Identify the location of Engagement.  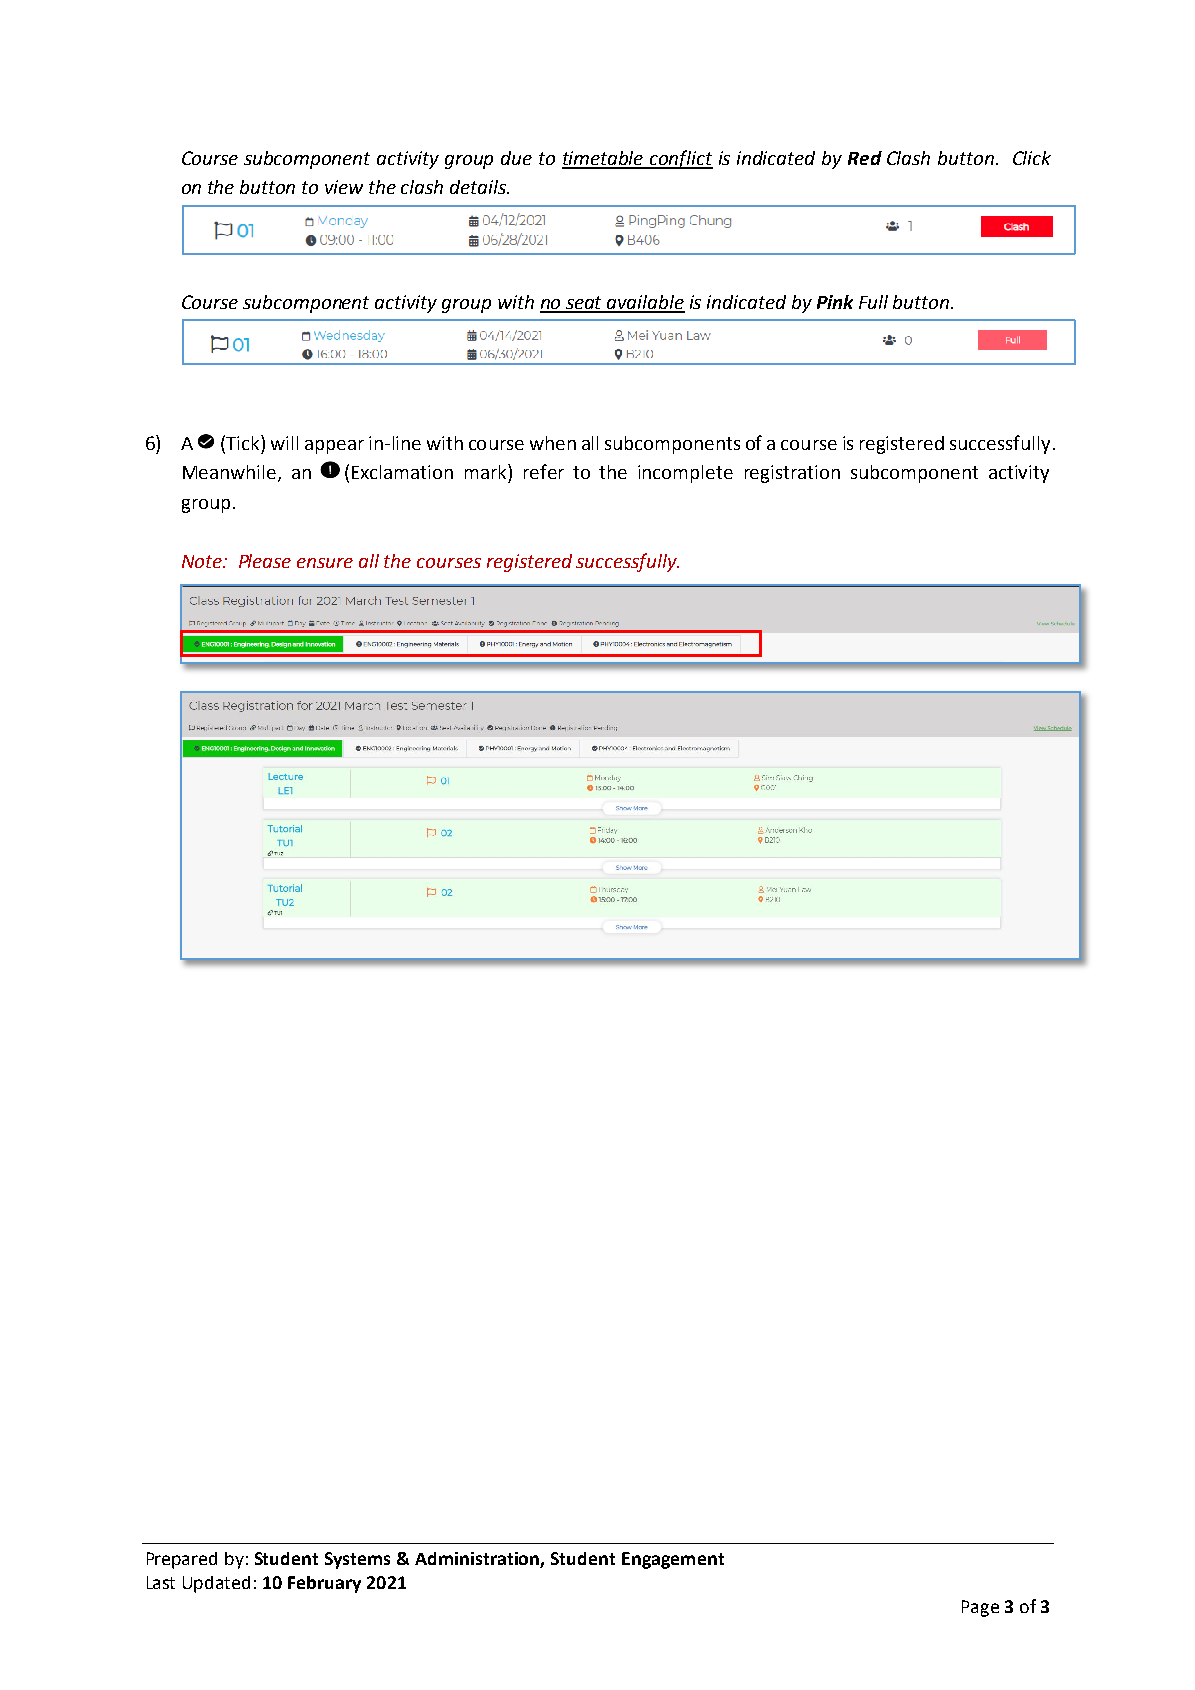
(673, 1560).
